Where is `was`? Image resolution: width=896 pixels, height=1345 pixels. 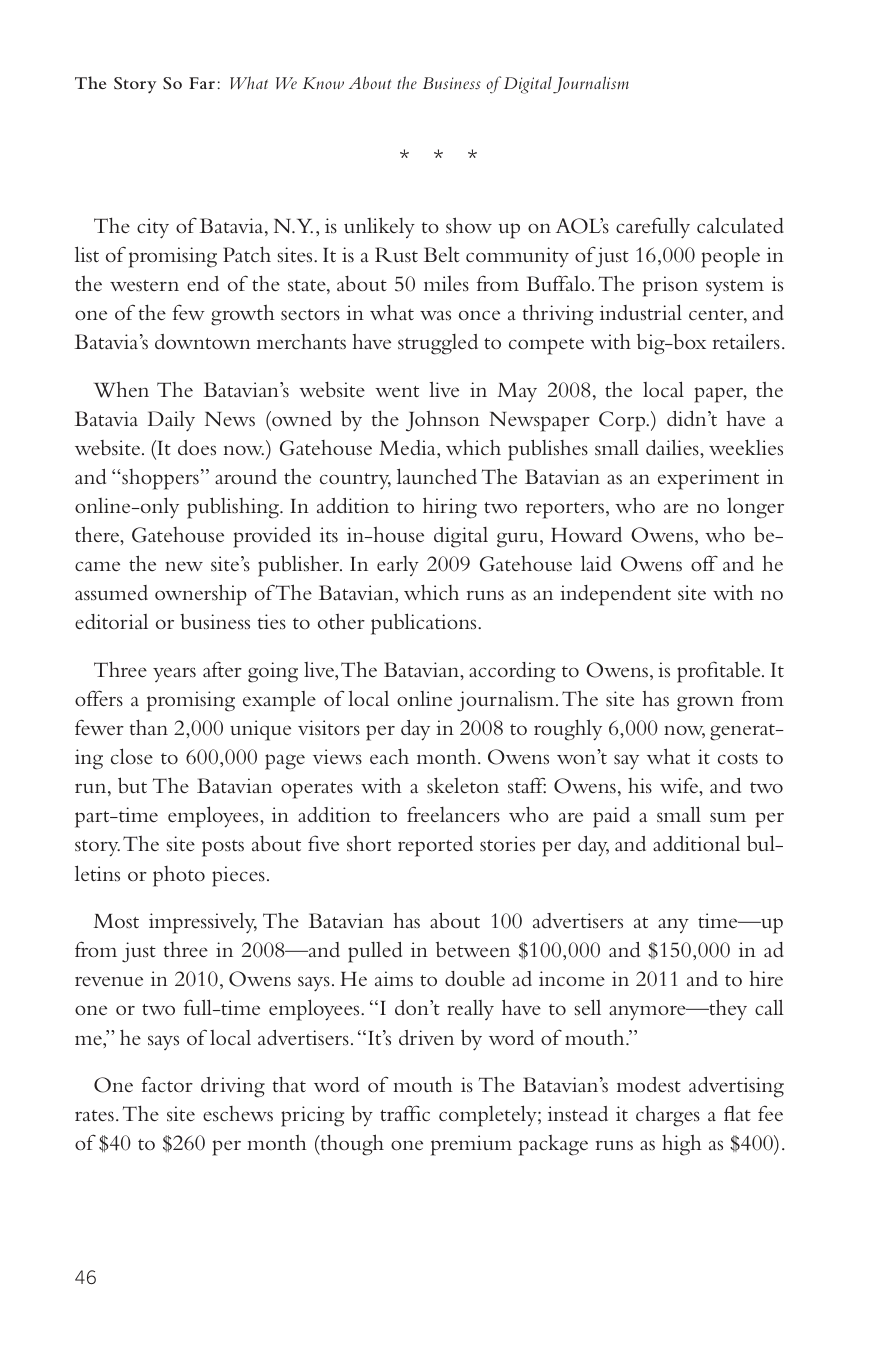 was is located at coordinates (435, 315).
